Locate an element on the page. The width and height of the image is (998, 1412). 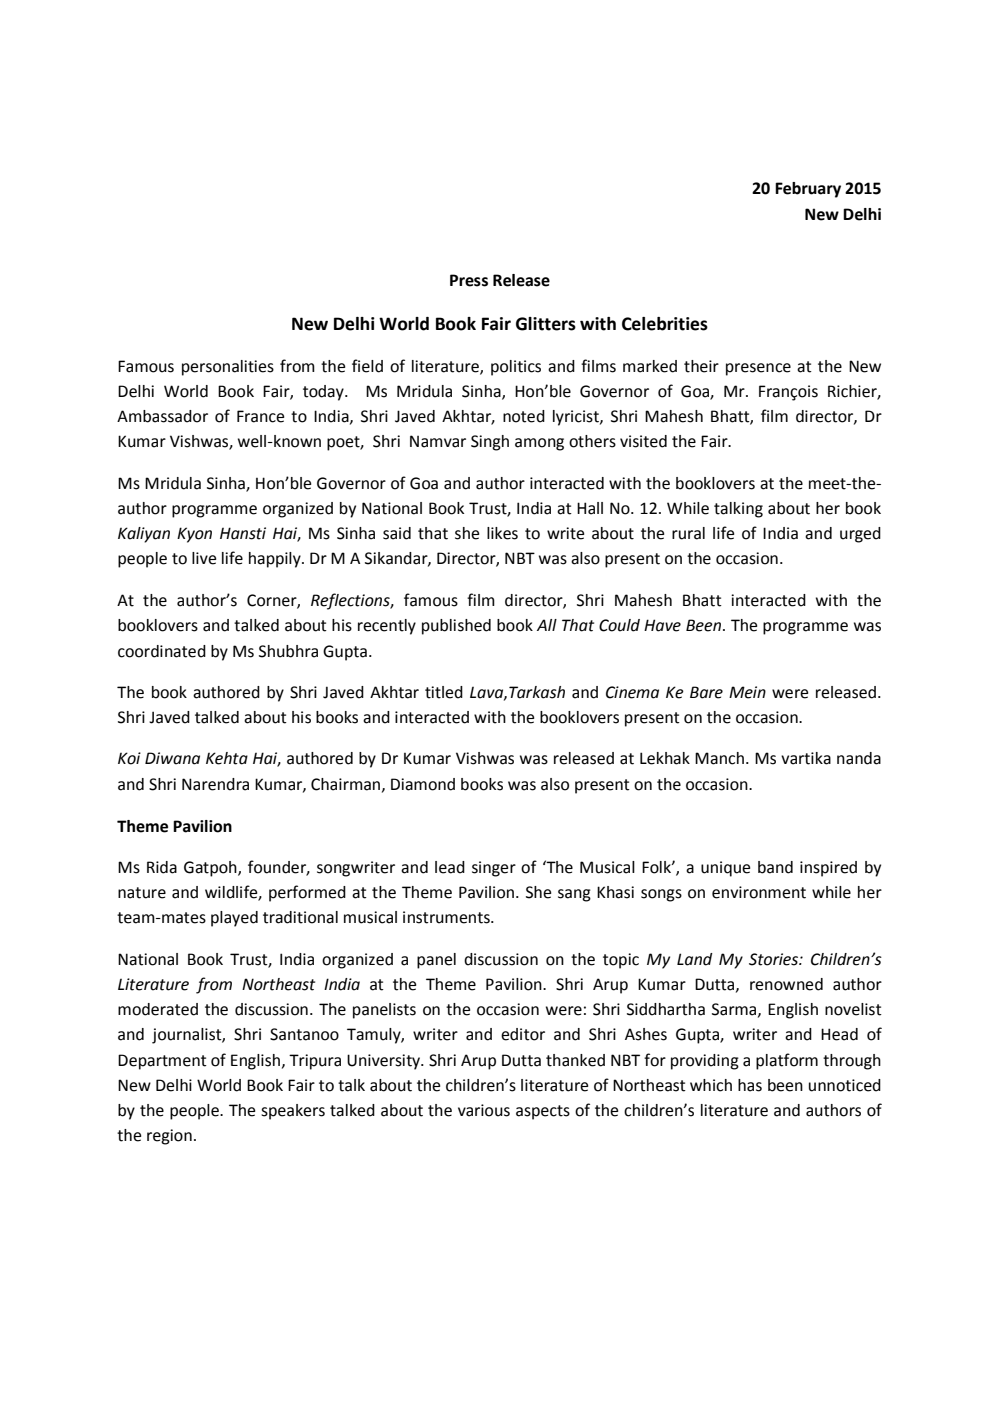
Mein is located at coordinates (747, 692).
